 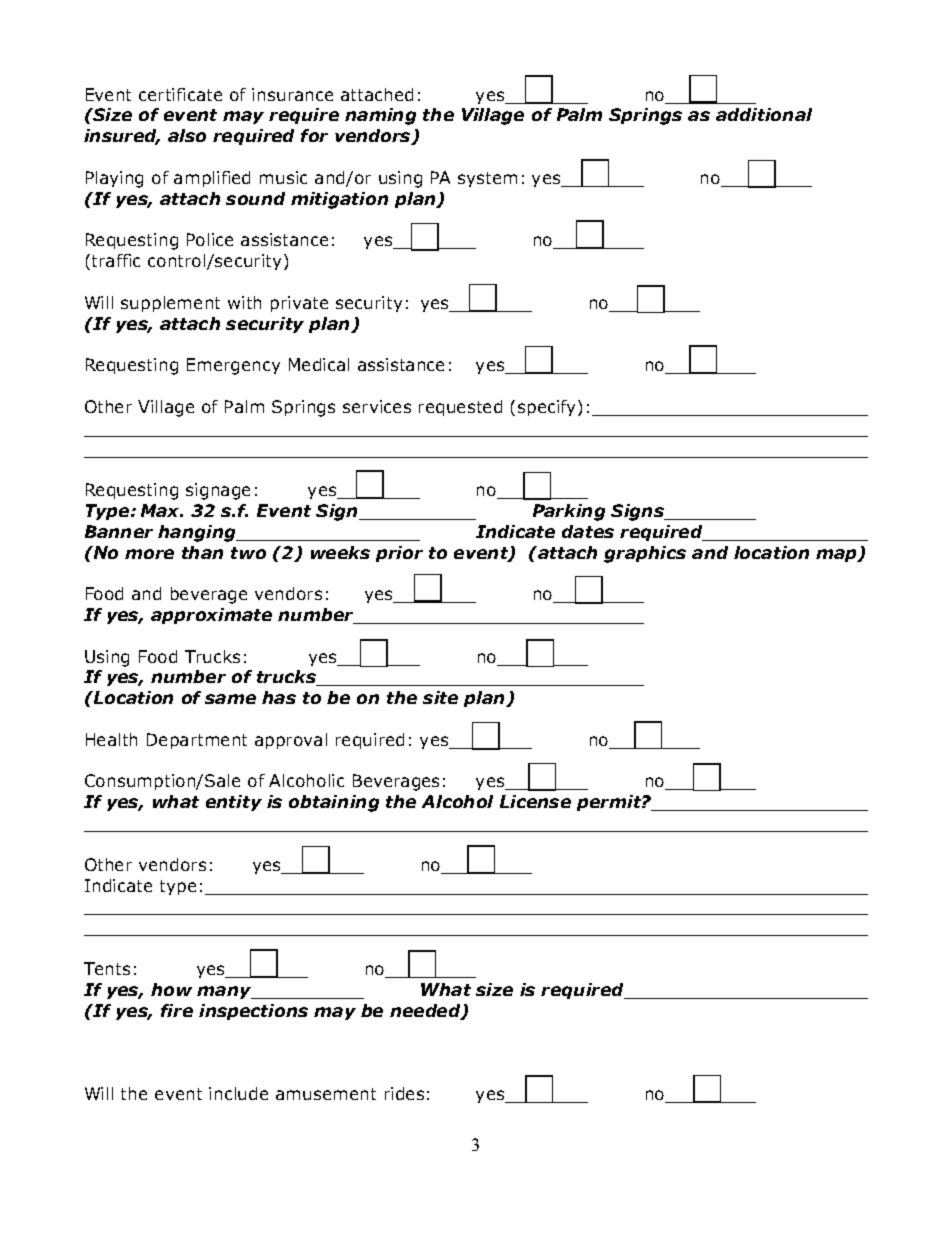 I want to click on requested, so click(x=460, y=408).
